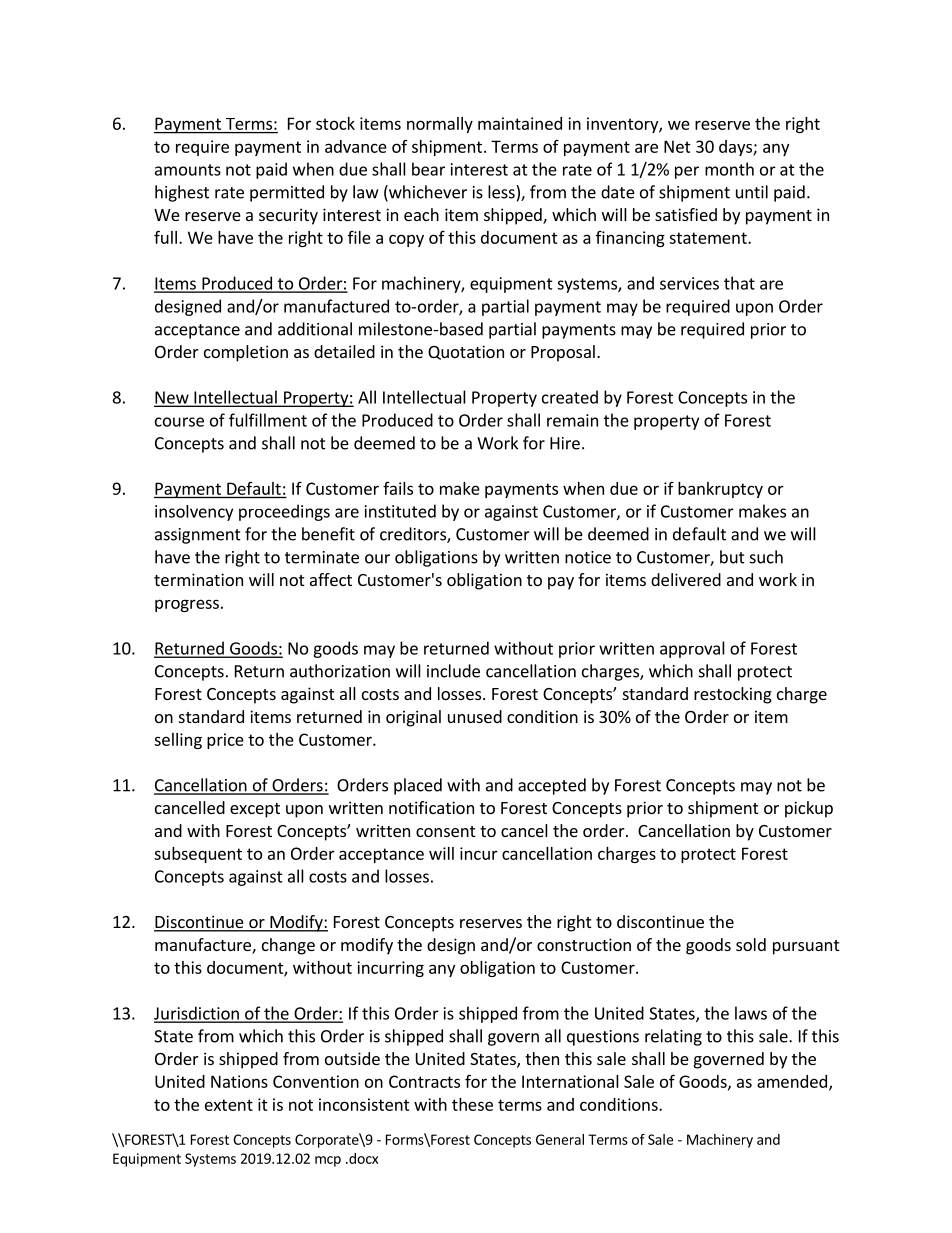 The height and width of the screenshot is (1233, 952). What do you see at coordinates (198, 855) in the screenshot?
I see `subsequent` at bounding box center [198, 855].
